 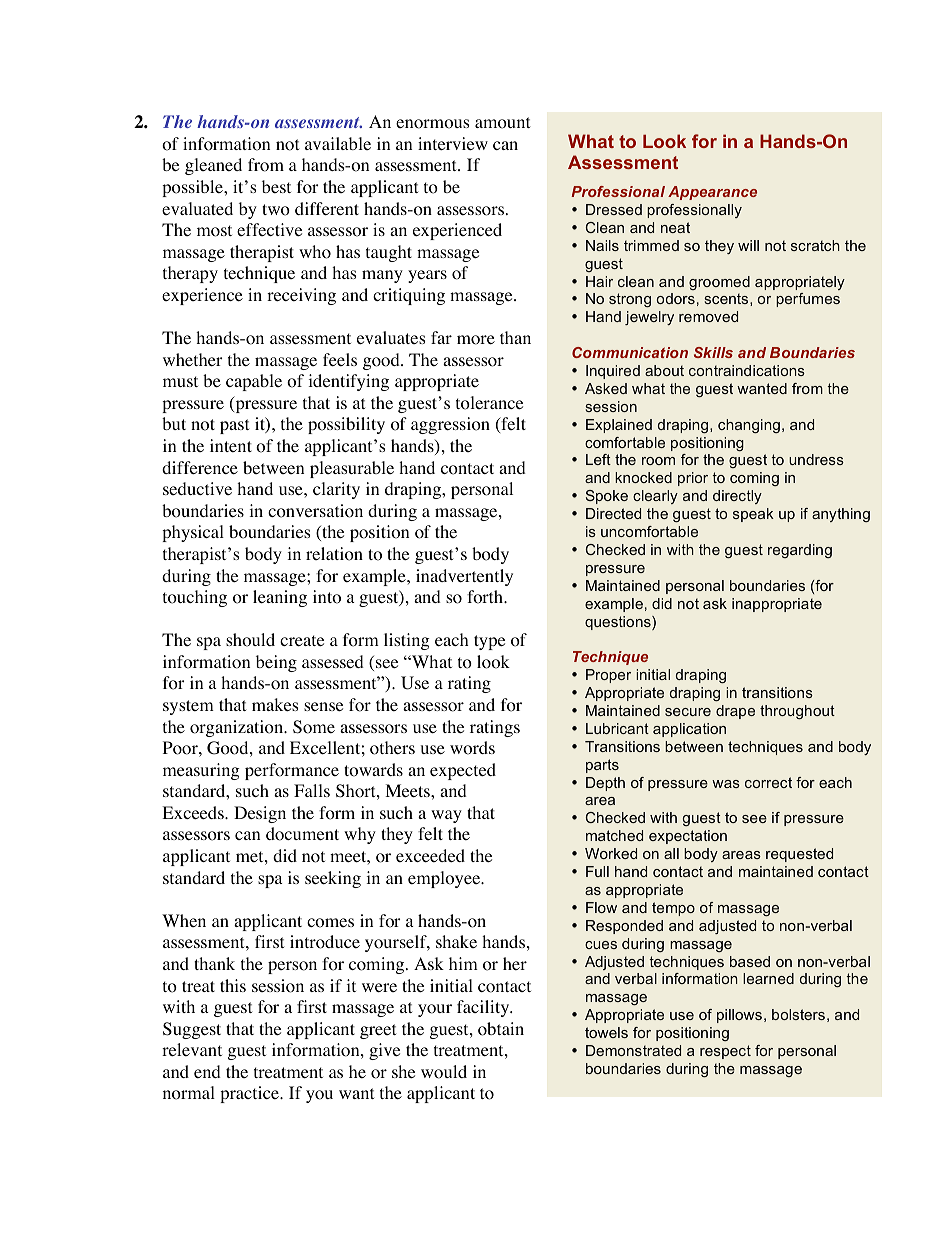 I want to click on Appearance, so click(x=712, y=193).
